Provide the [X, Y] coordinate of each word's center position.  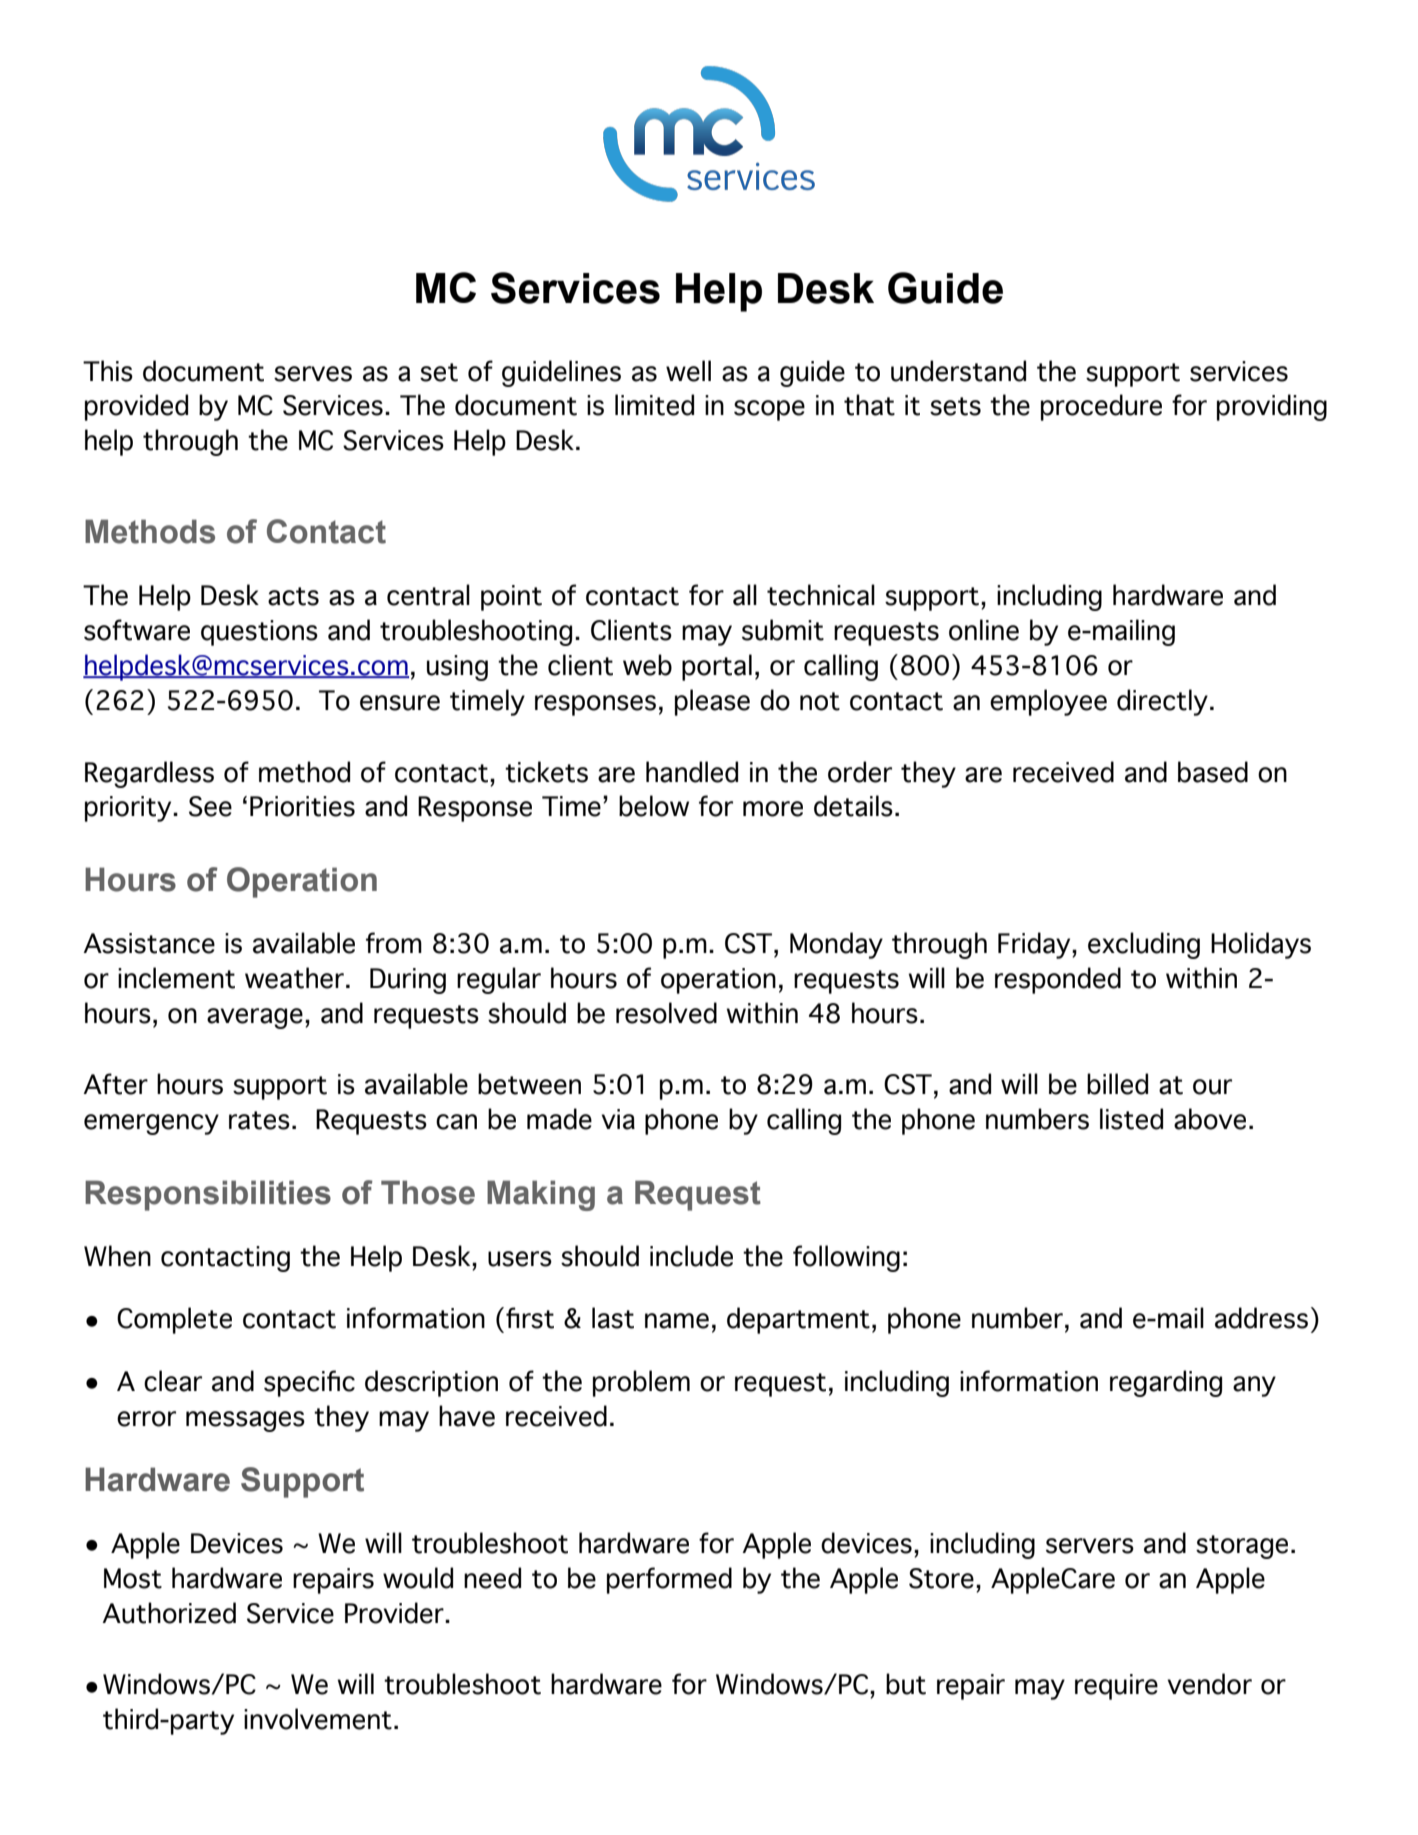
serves [313, 374]
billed [1117, 1084]
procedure [1101, 407]
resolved [666, 1013]
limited [654, 405]
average [255, 1018]
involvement [318, 1719]
